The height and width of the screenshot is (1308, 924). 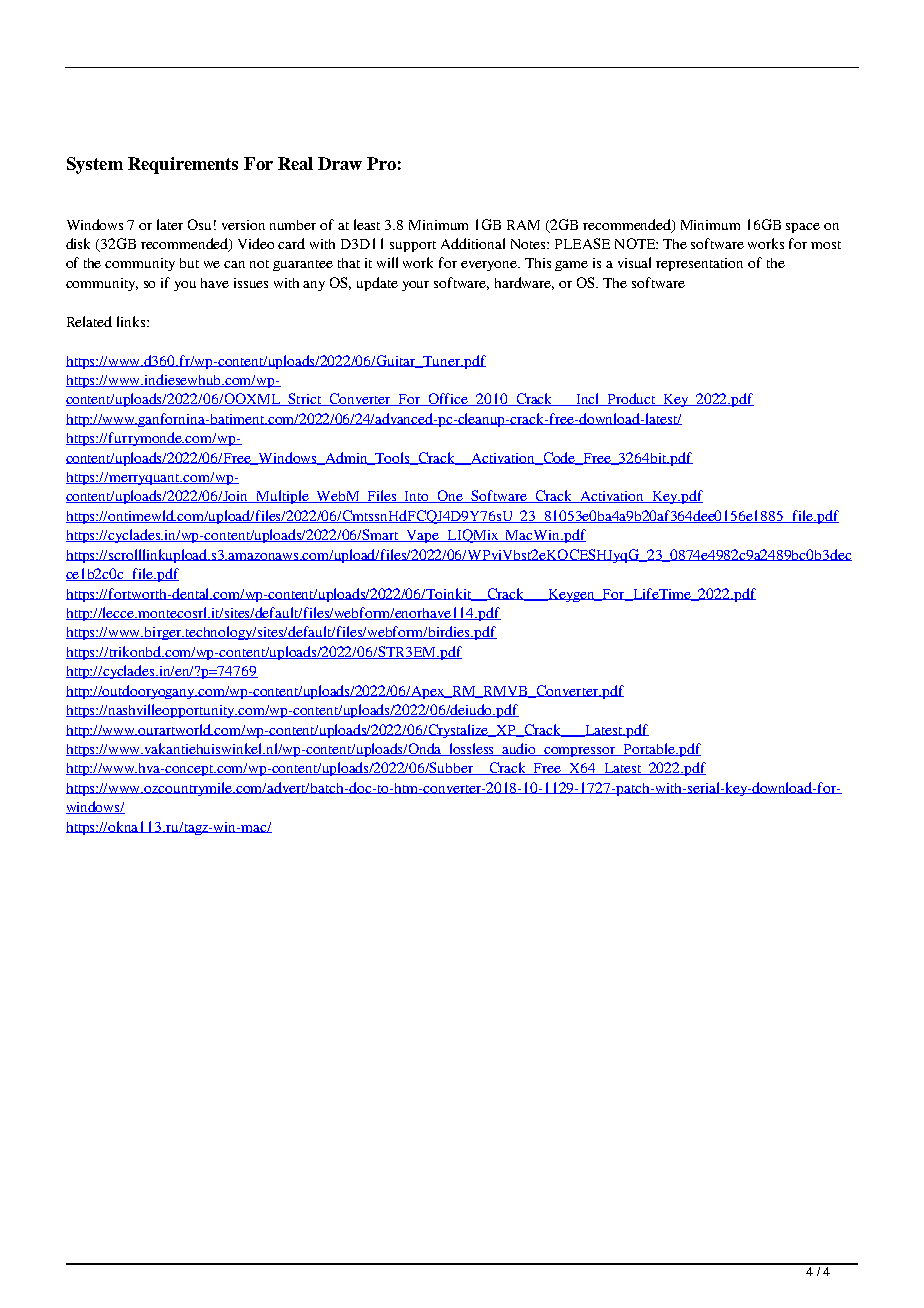 I want to click on everyone, so click(x=490, y=266).
